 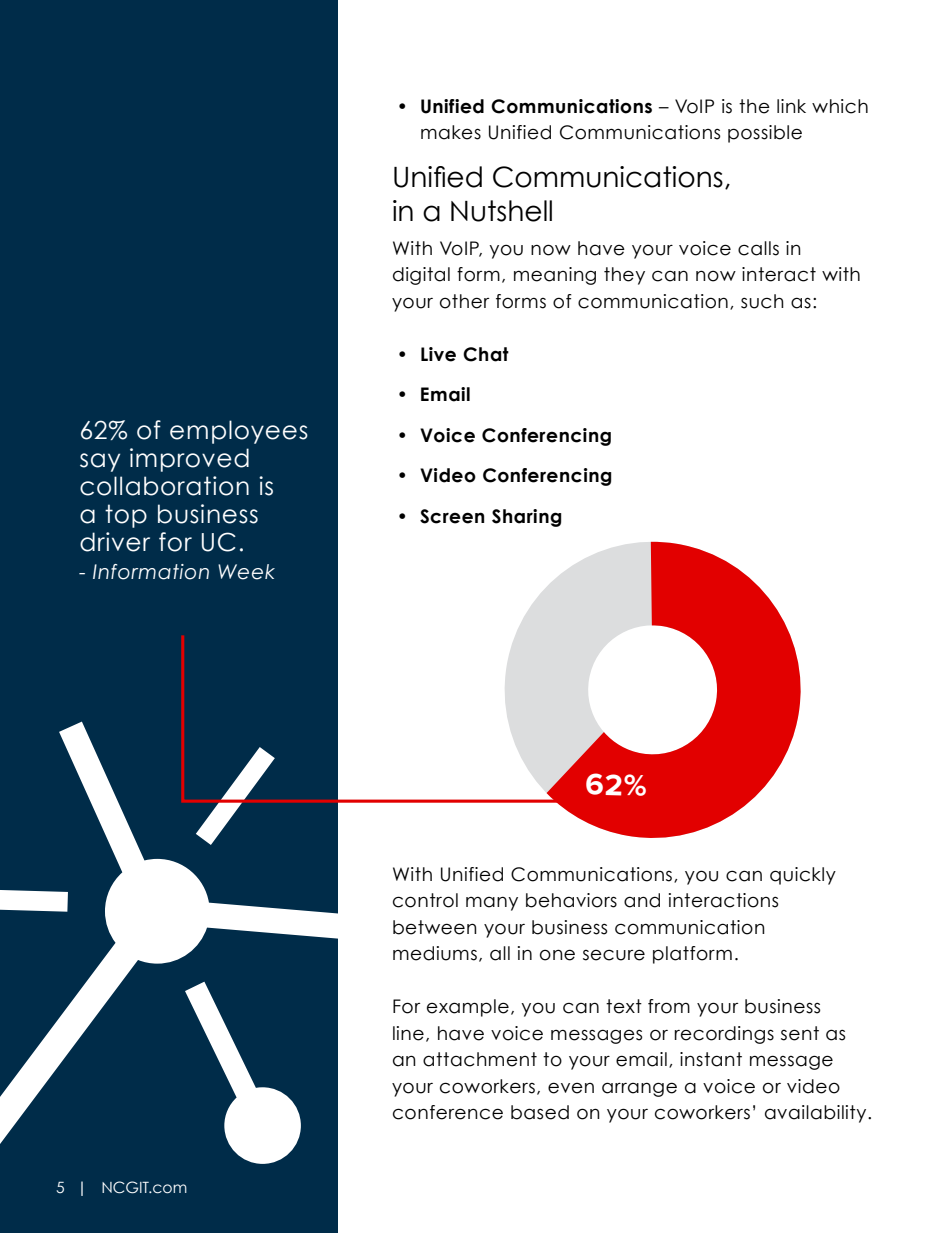 I want to click on Chat, so click(x=486, y=354).
